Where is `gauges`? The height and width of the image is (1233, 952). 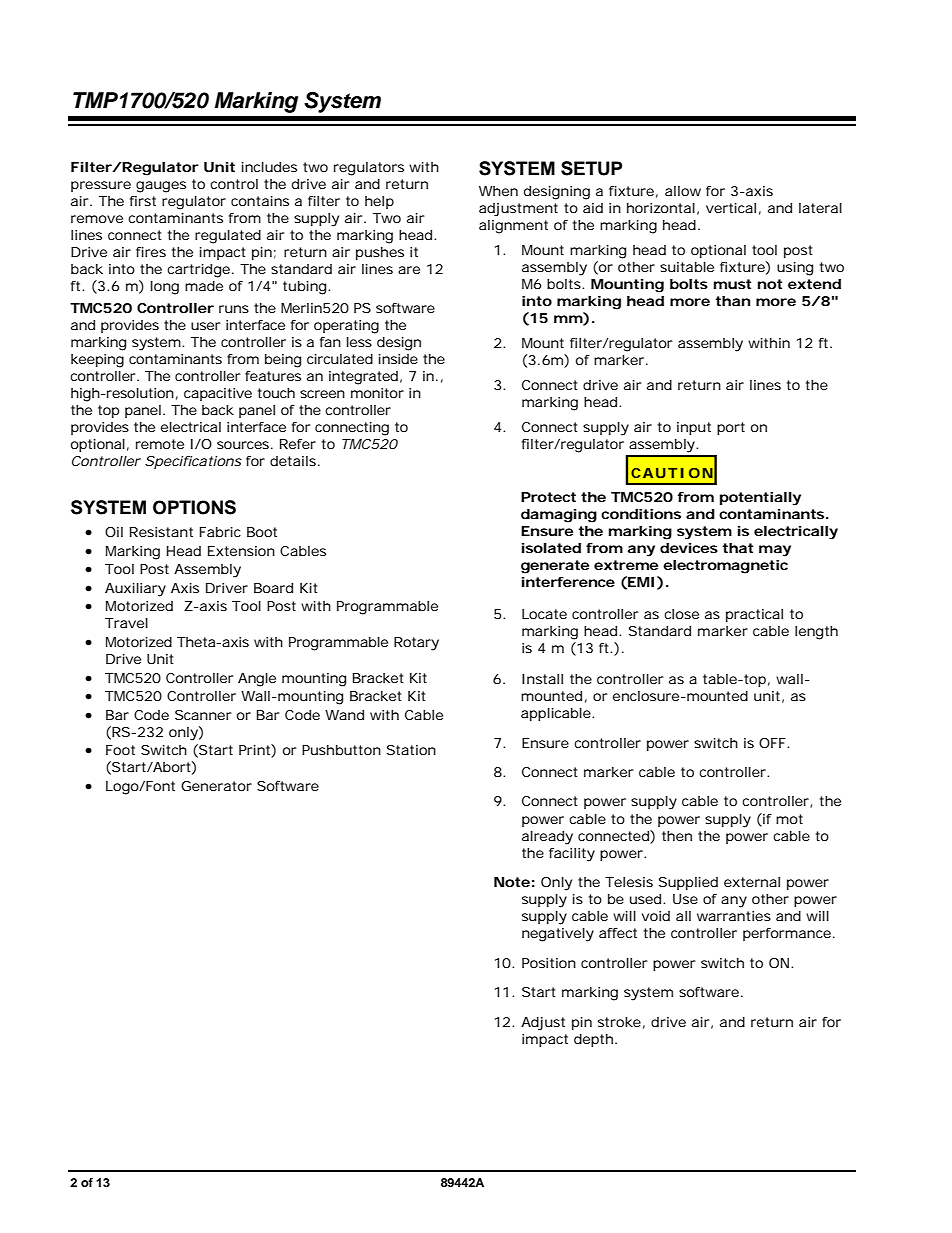 gauges is located at coordinates (161, 187).
